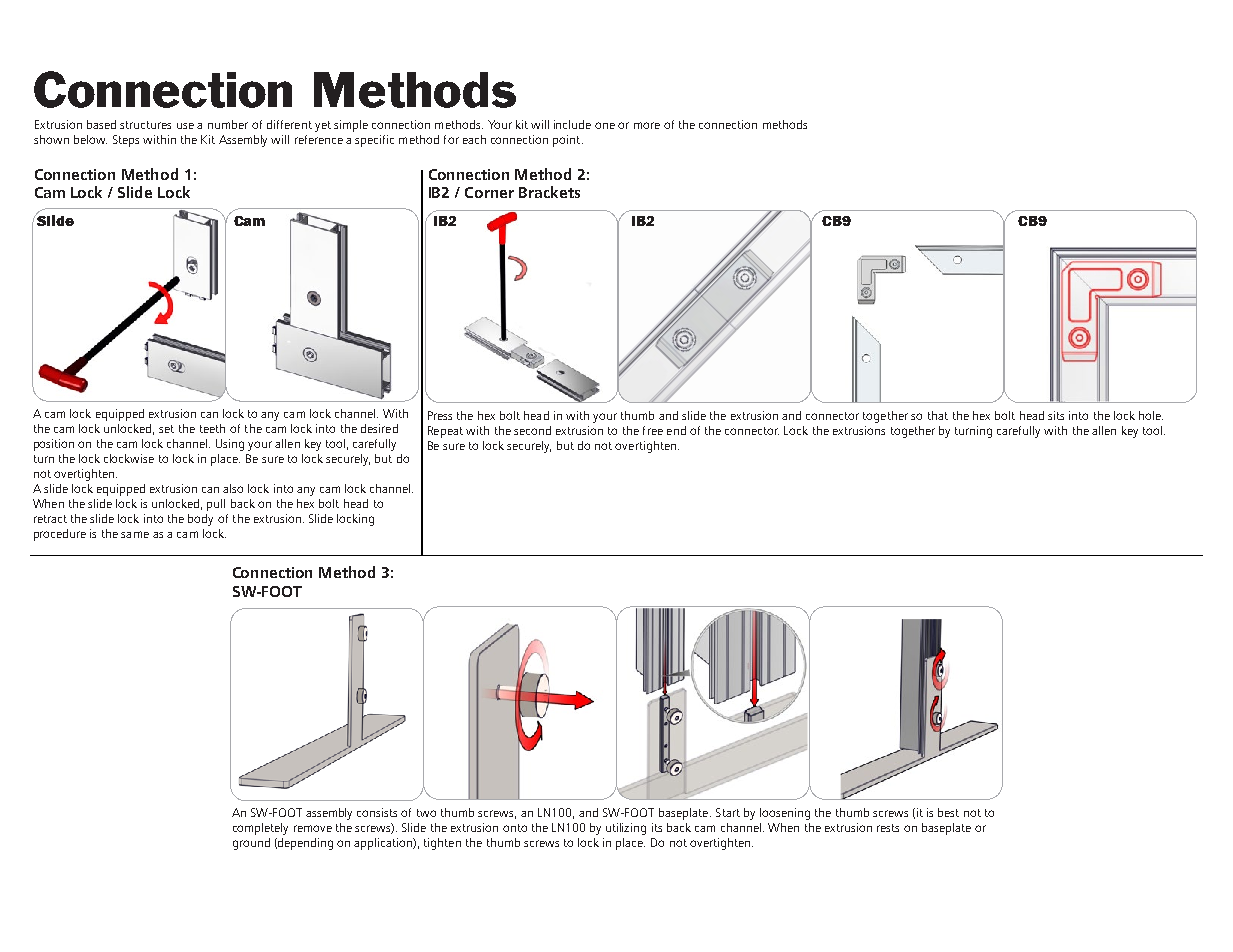 The width and height of the page is (1233, 952). Describe the element at coordinates (126, 141) in the page. I see `Steps` at that location.
